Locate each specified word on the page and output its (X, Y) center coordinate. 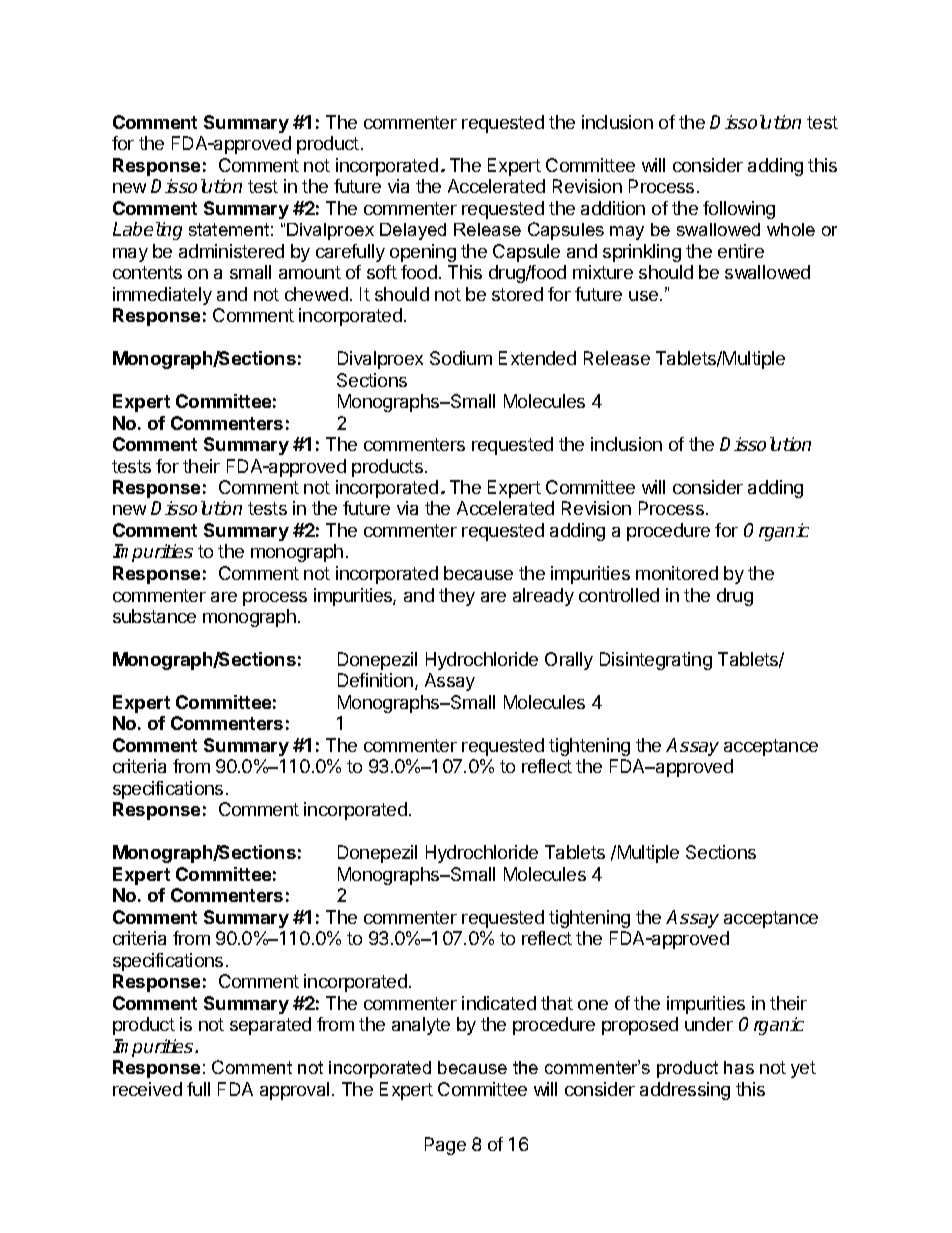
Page (445, 1146)
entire (741, 251)
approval (294, 1091)
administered (231, 251)
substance (154, 616)
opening (423, 253)
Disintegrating (656, 661)
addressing (685, 1091)
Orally (569, 661)
